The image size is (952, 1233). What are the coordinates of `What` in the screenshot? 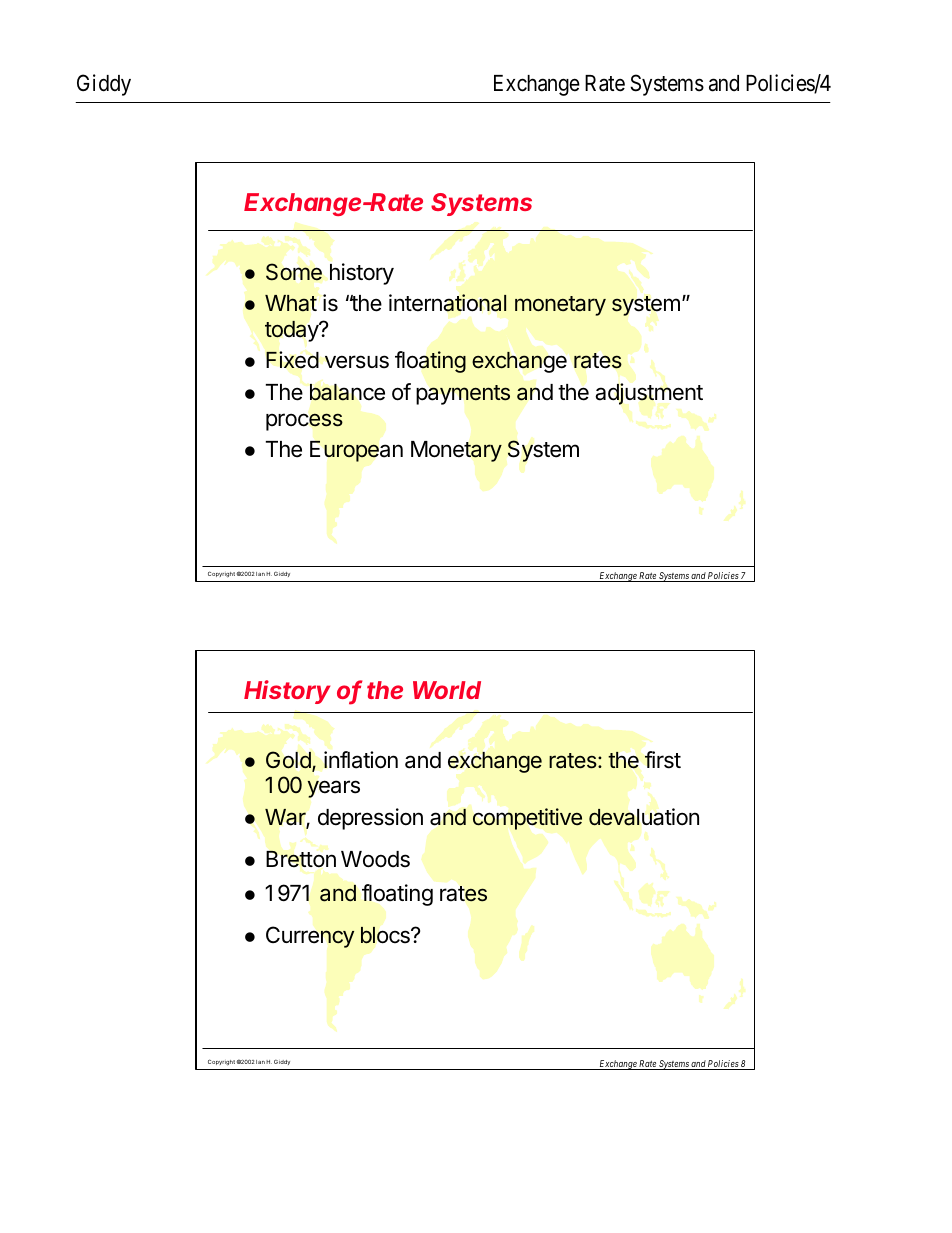 It's located at (291, 303).
